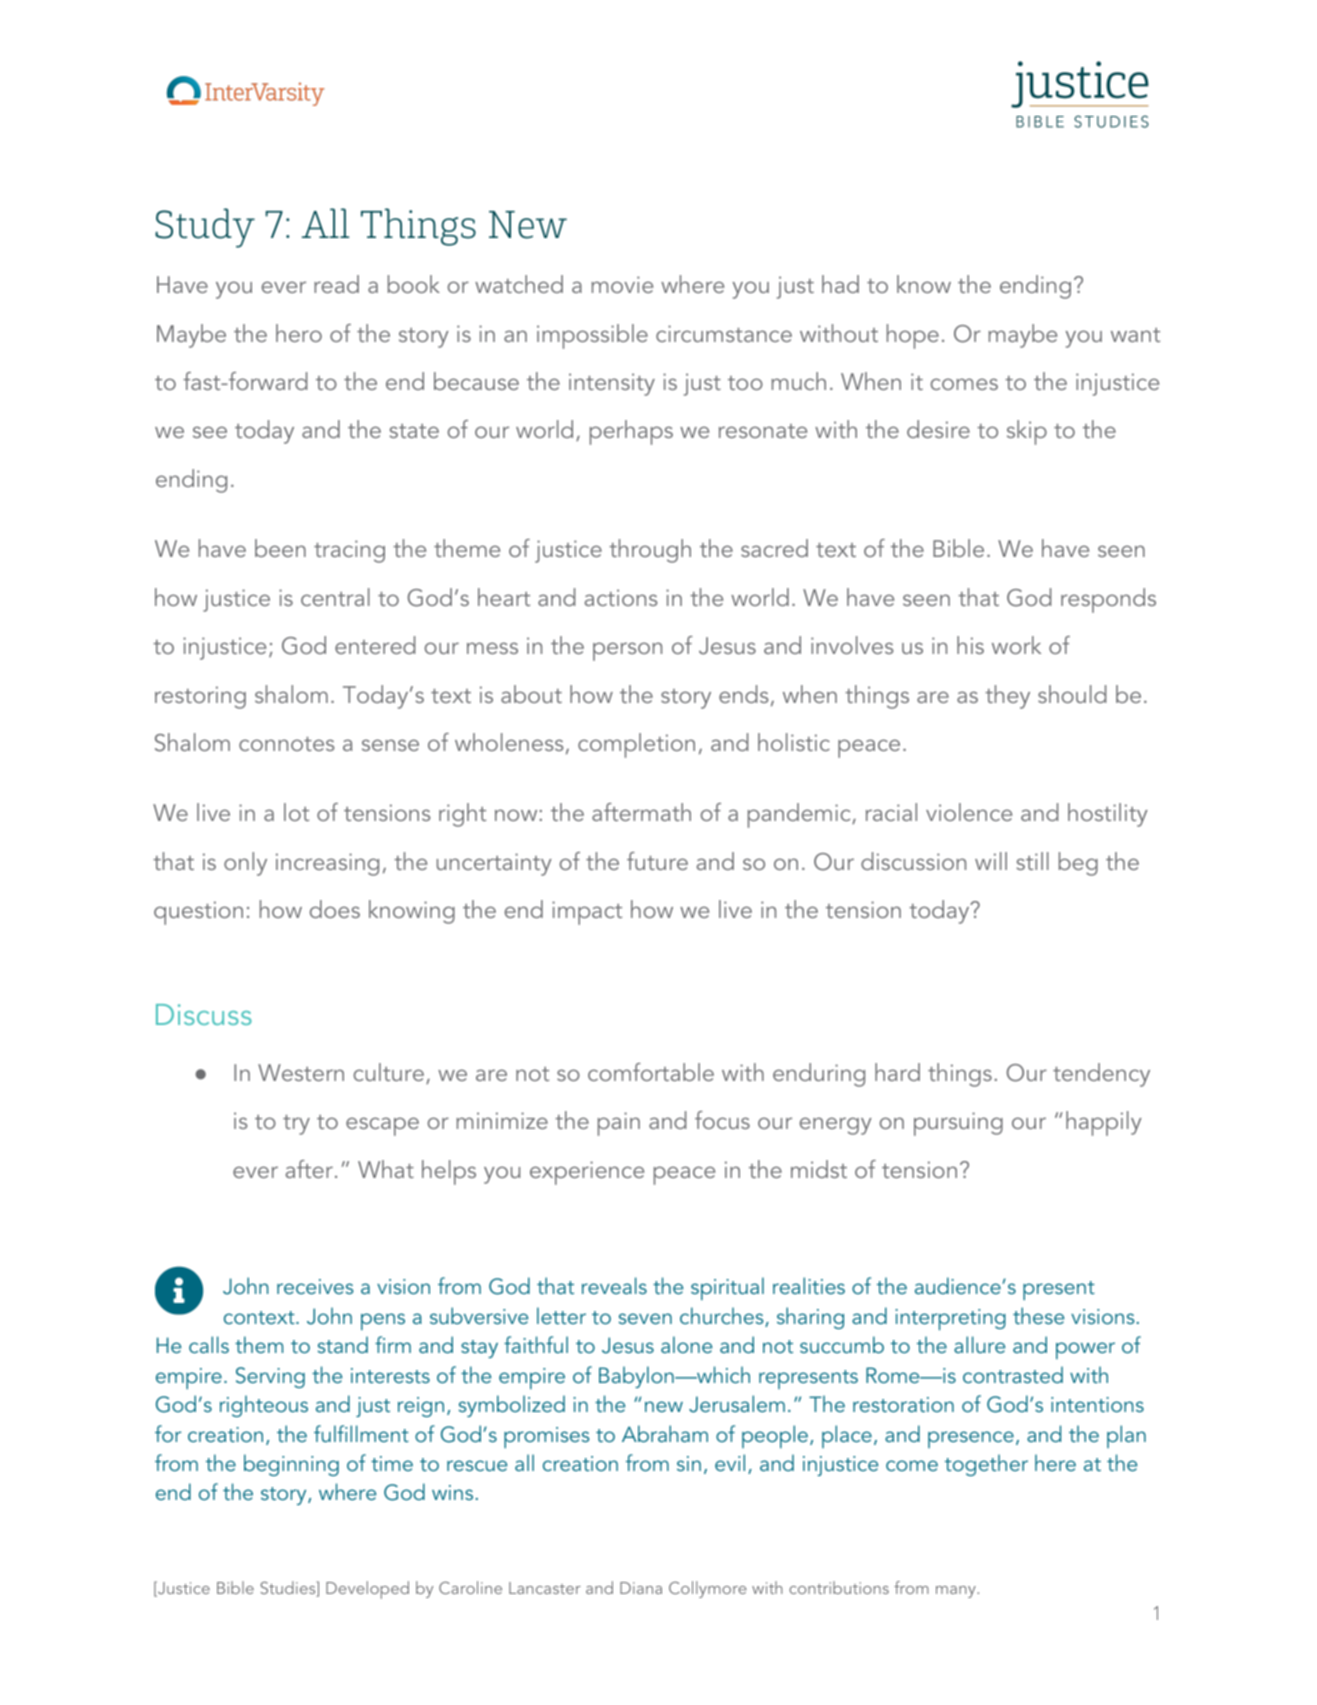 Image resolution: width=1317 pixels, height=1705 pixels. Describe the element at coordinates (622, 284) in the screenshot. I see `movie` at that location.
